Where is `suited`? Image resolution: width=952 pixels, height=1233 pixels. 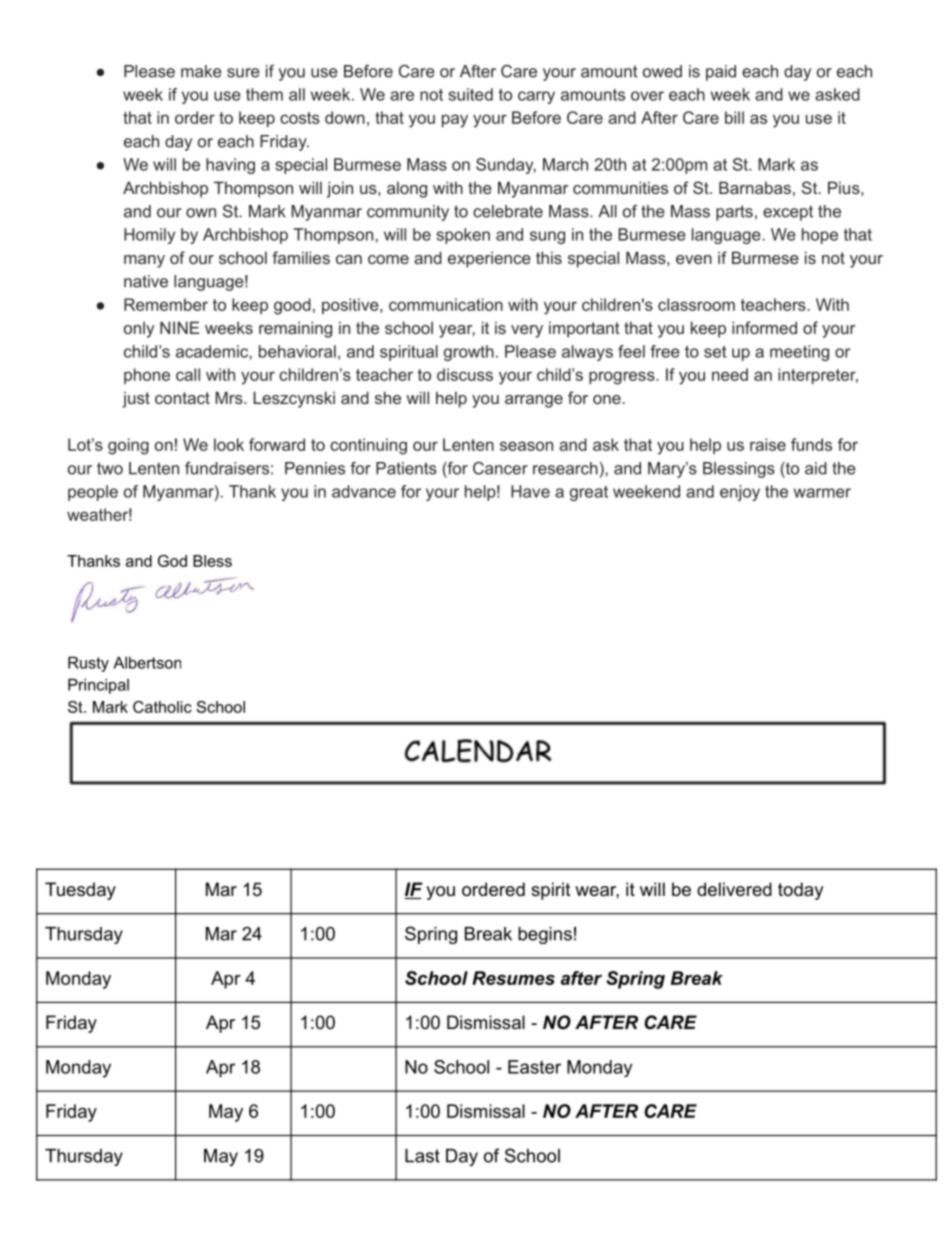
suited is located at coordinates (470, 94).
